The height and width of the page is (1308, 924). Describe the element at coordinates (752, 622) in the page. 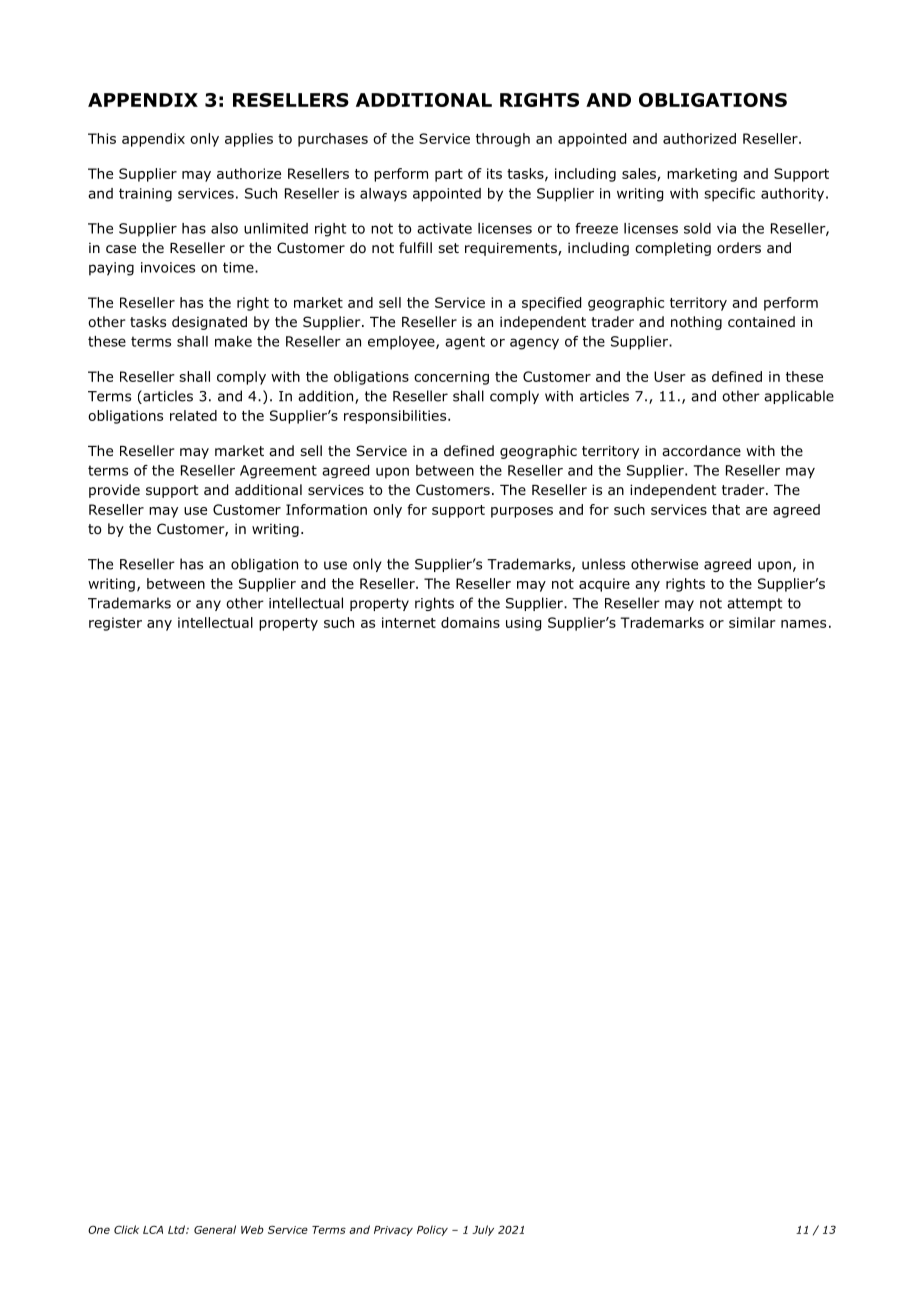

I see `similar` at that location.
